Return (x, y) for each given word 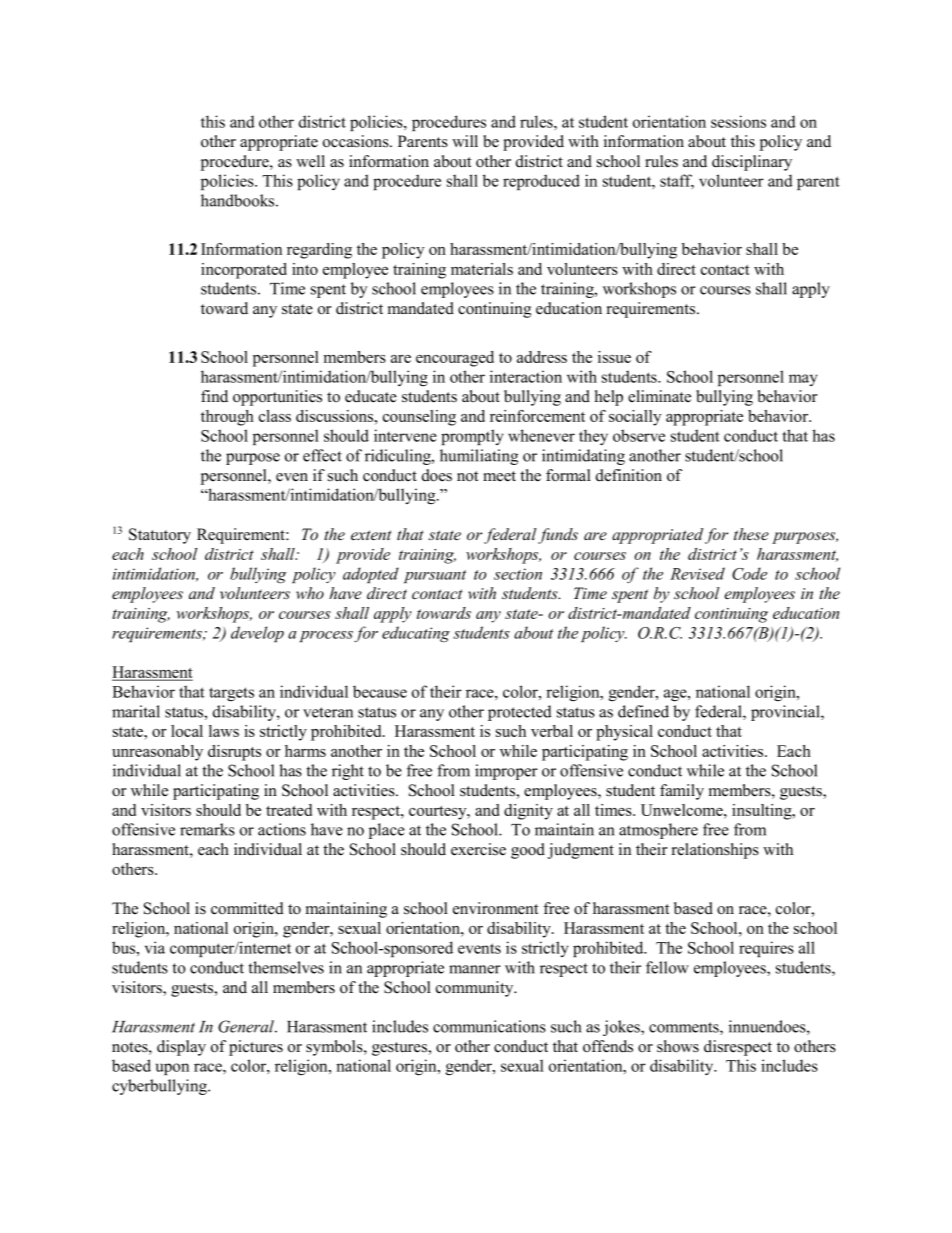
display (181, 1048)
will (465, 141)
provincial (786, 713)
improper (506, 772)
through (227, 418)
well (310, 161)
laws (224, 731)
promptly (472, 437)
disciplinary (752, 163)
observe (639, 435)
